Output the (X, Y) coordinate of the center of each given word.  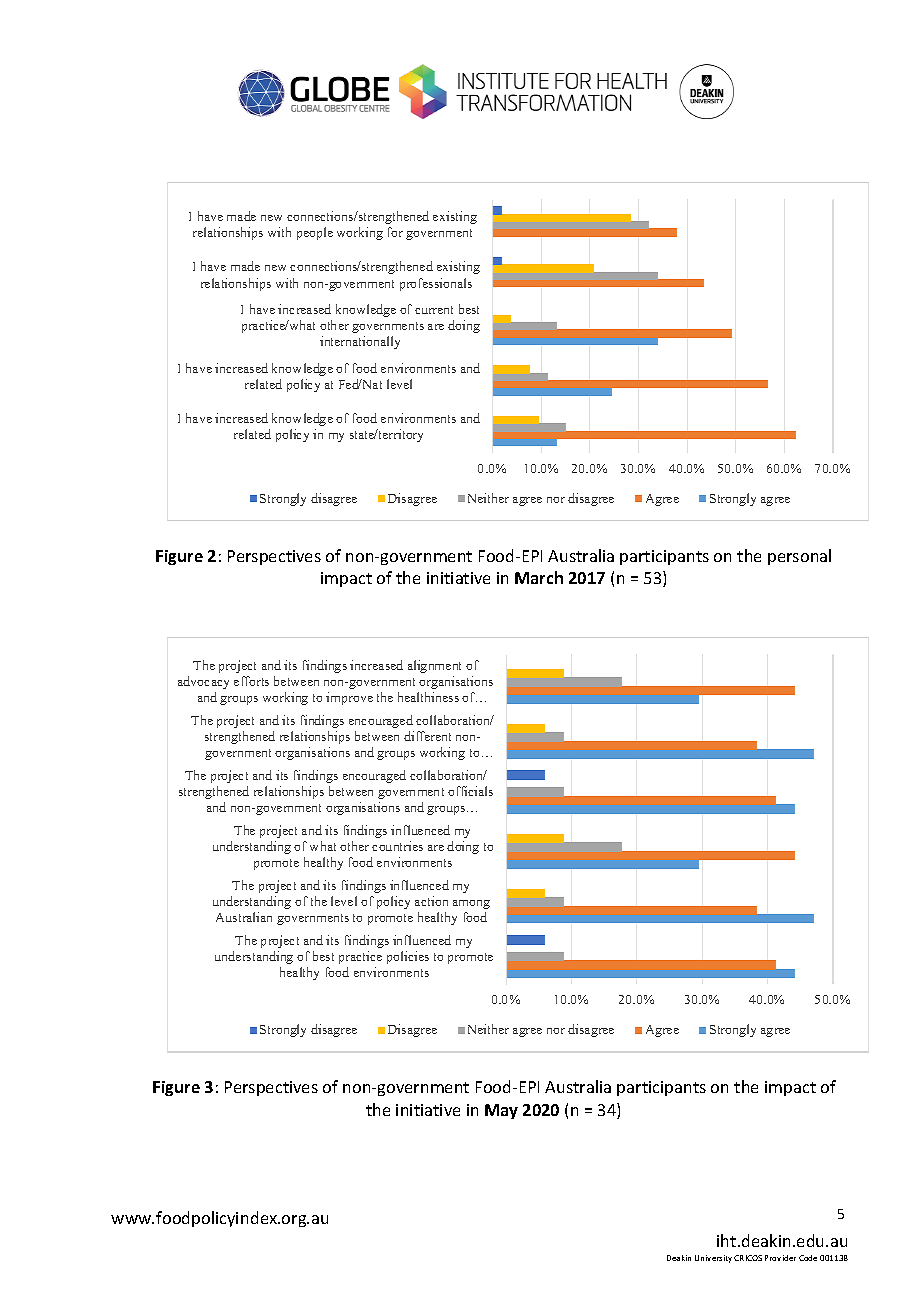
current (434, 310)
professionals (436, 284)
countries (397, 846)
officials (470, 791)
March (539, 577)
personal (799, 557)
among (471, 904)
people (315, 233)
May (501, 1111)
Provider (780, 1258)
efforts (251, 681)
